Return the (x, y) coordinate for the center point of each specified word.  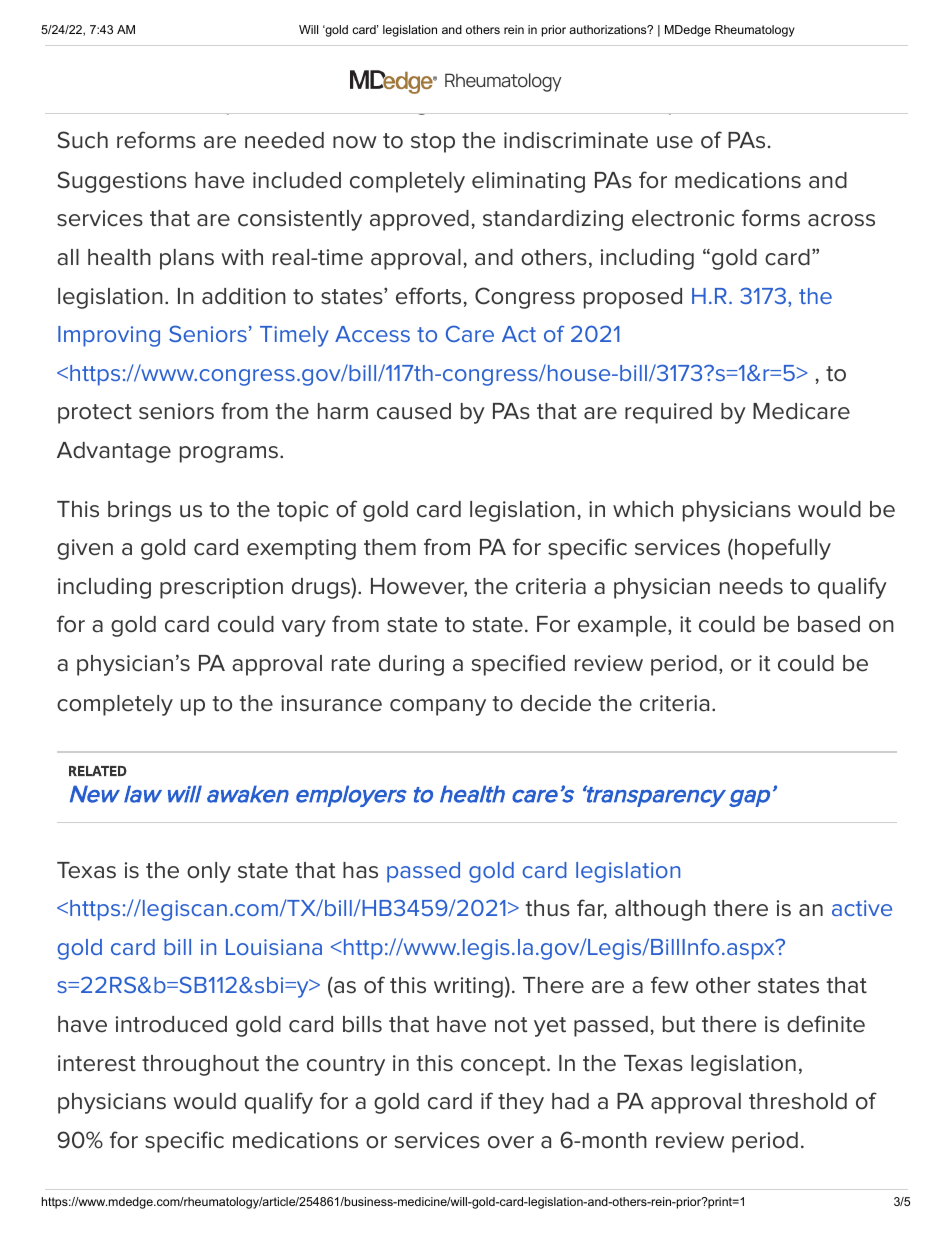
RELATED (98, 771)
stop (433, 143)
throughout (200, 1065)
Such (82, 140)
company (438, 707)
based (829, 624)
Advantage (114, 452)
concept (504, 1066)
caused (414, 411)
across (841, 220)
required (668, 413)
